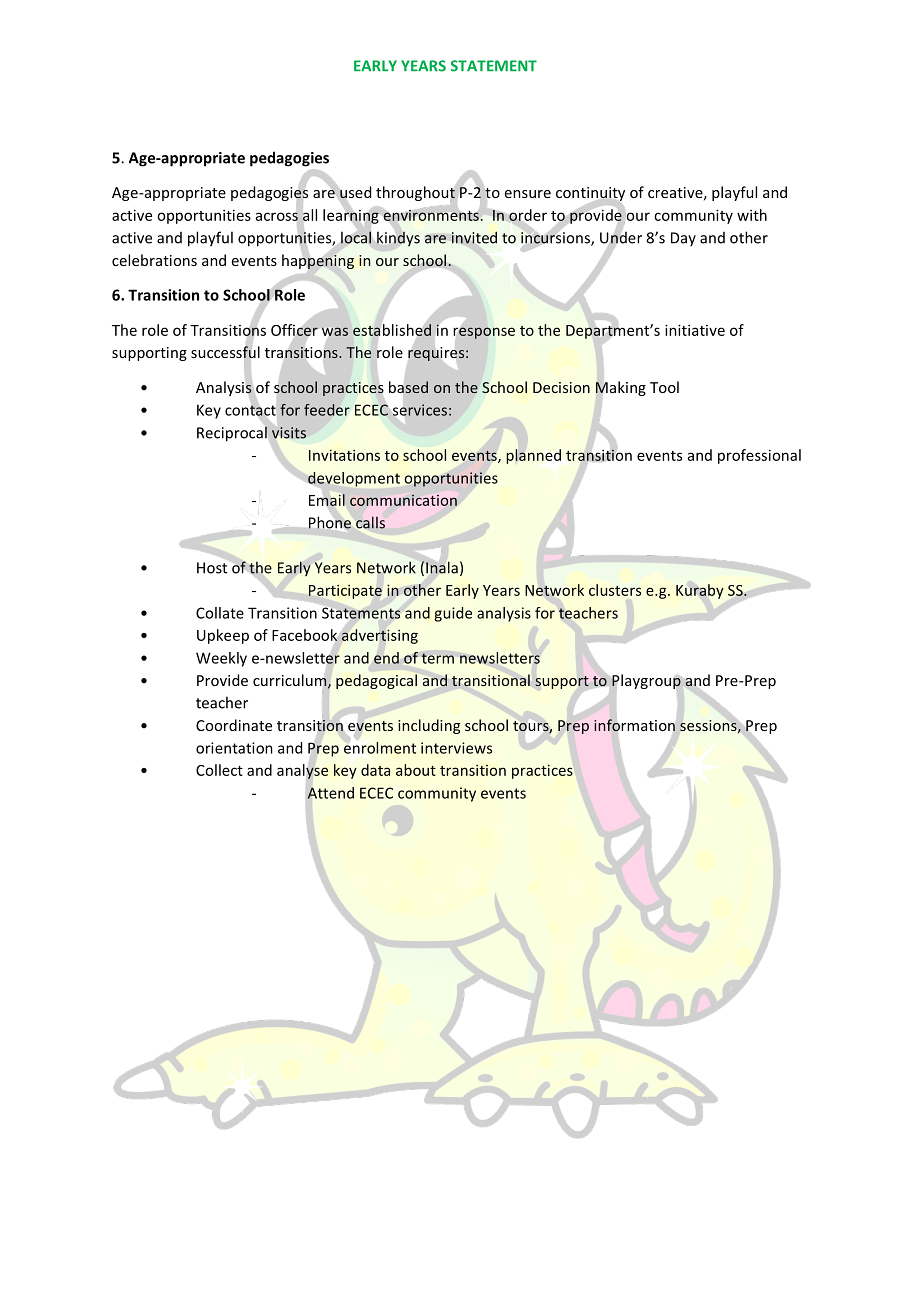 The height and width of the screenshot is (1308, 924). I want to click on environments, so click(431, 215).
